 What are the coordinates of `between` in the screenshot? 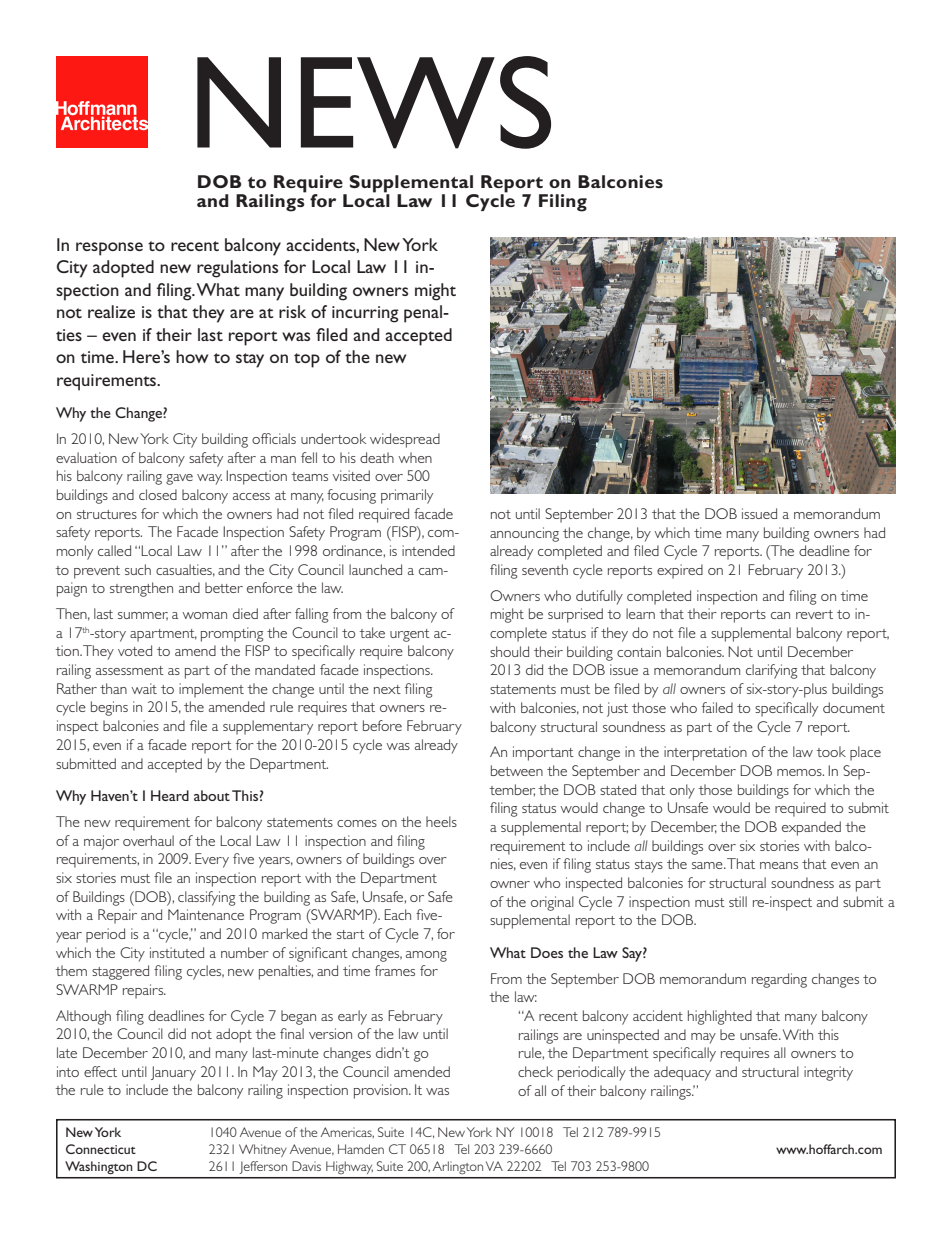 It's located at (517, 770).
